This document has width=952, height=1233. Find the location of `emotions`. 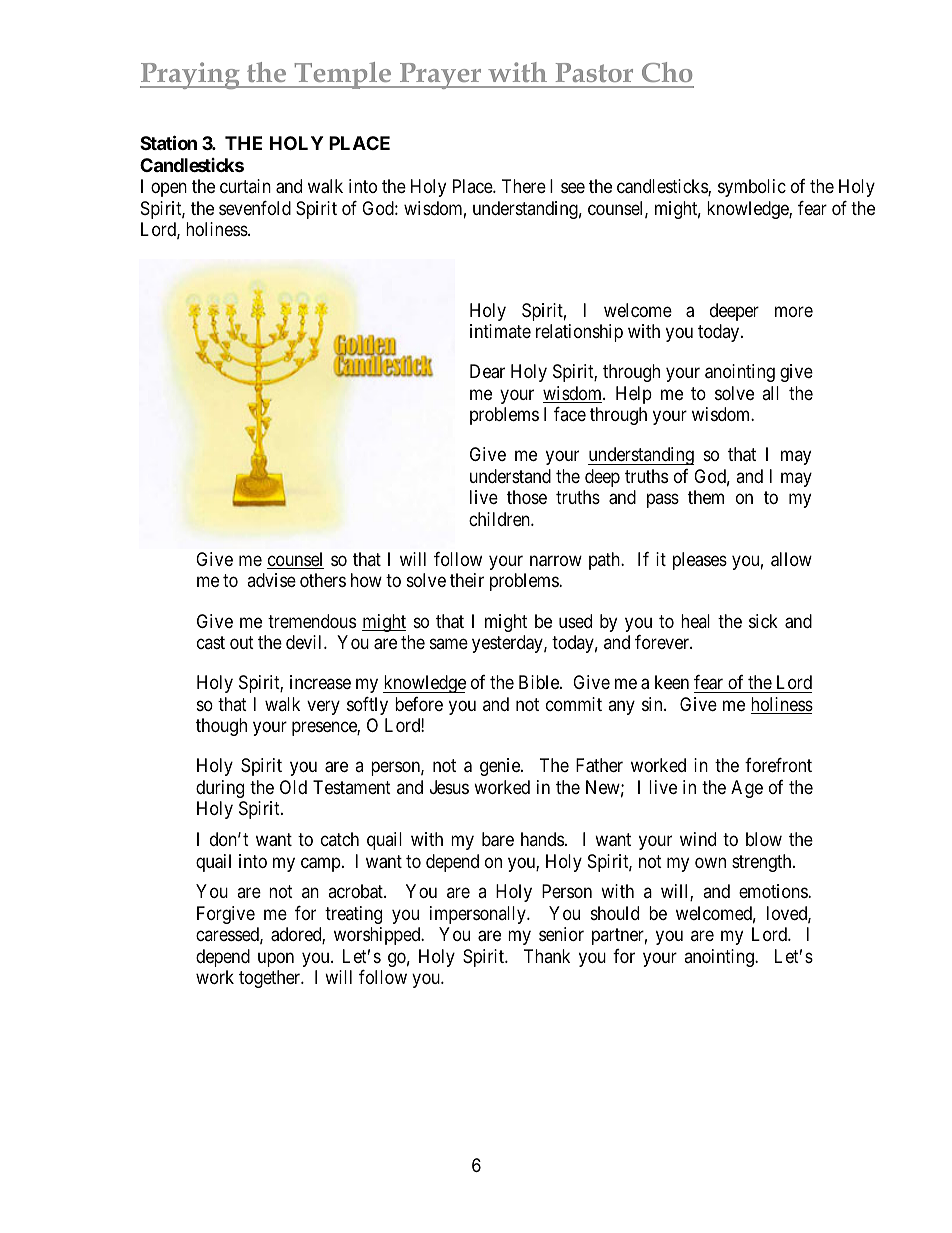

emotions is located at coordinates (774, 891).
